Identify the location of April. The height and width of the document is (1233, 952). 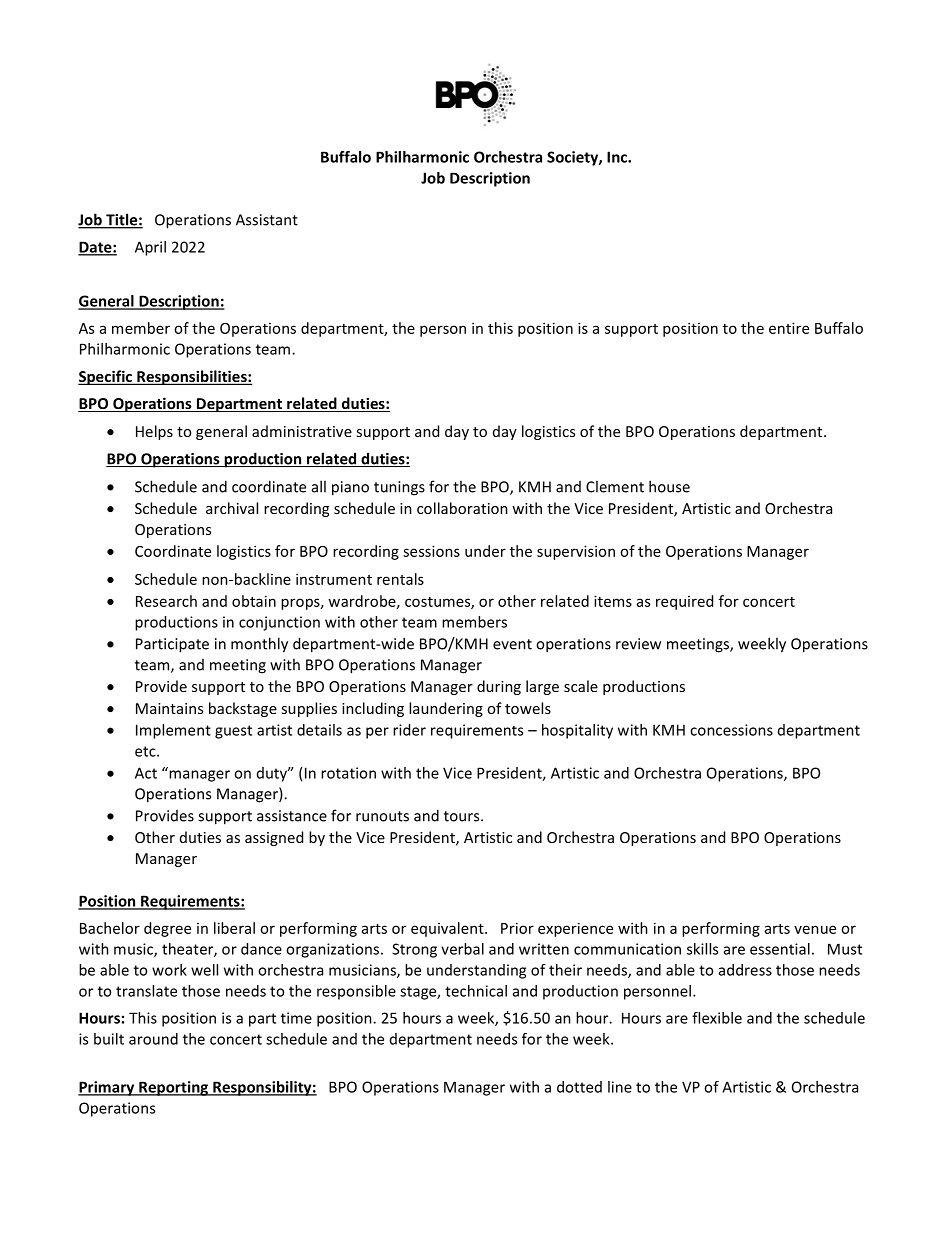
(150, 248).
